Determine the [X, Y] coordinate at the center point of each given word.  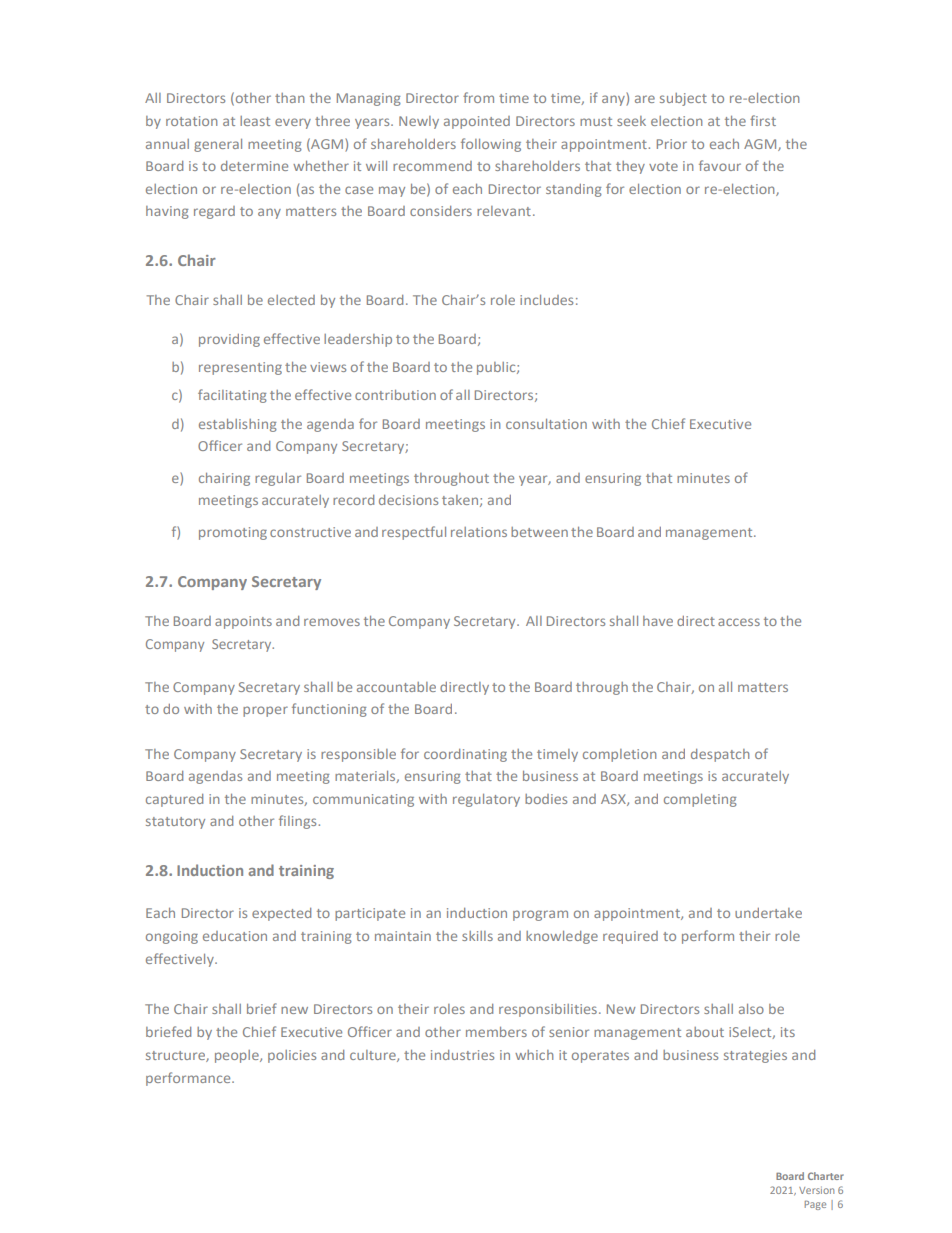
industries [462, 1055]
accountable [396, 687]
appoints [243, 622]
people [238, 1056]
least [255, 121]
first [763, 120]
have [658, 621]
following [491, 145]
